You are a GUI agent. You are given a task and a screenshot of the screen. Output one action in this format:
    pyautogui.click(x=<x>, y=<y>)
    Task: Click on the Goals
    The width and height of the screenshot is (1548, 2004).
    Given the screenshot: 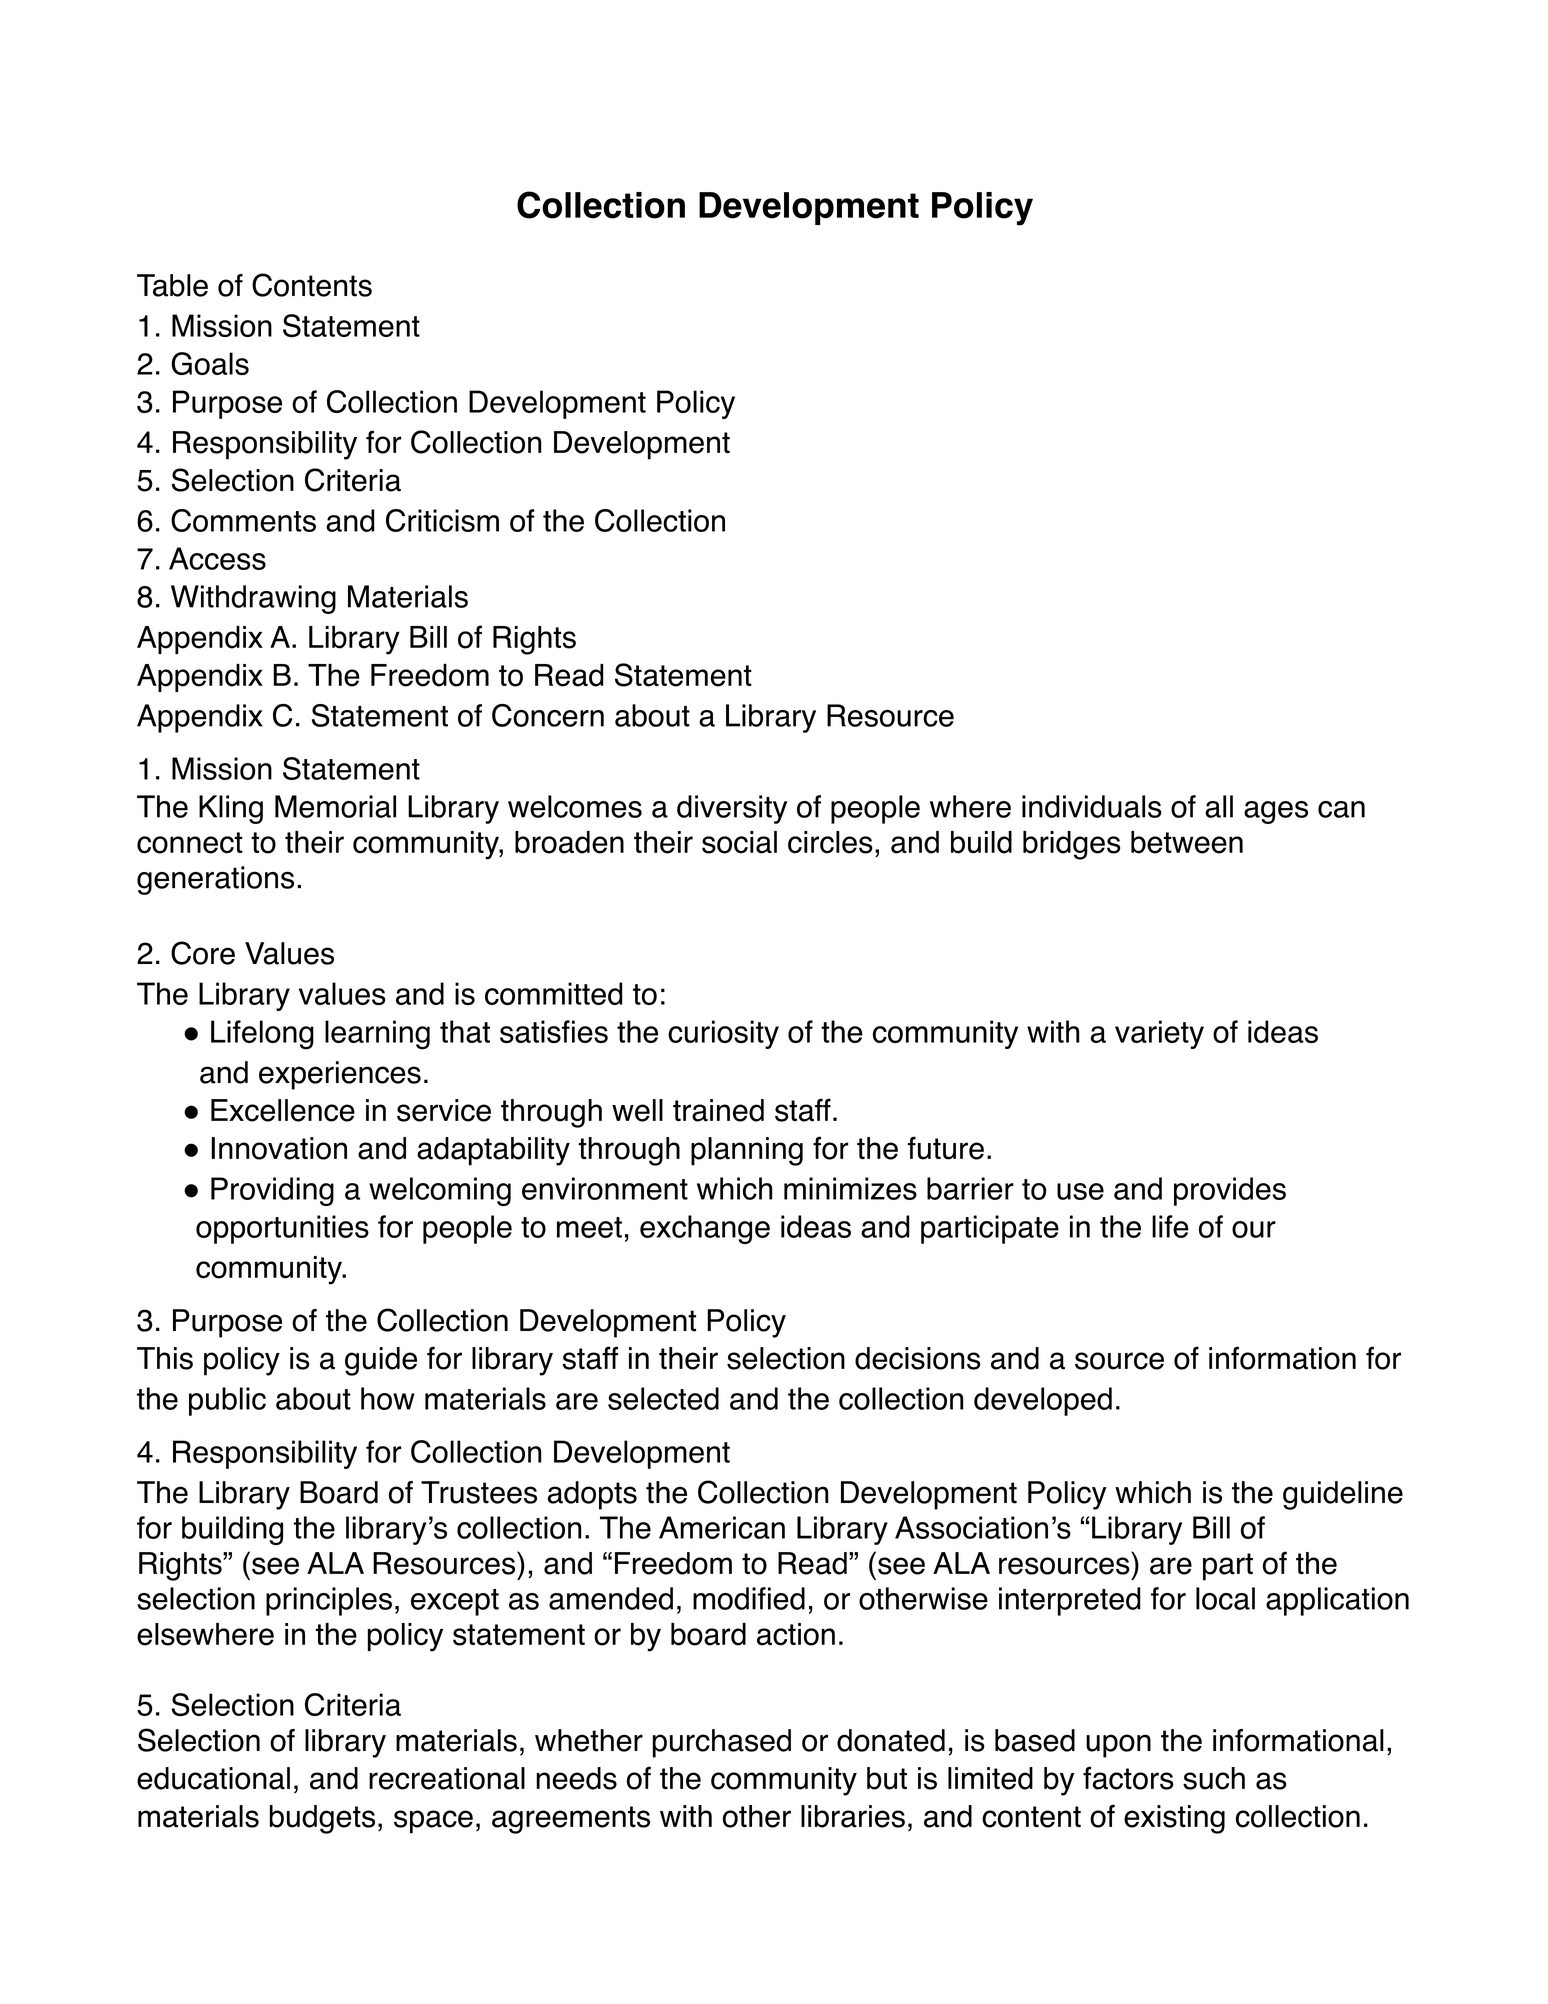 What is the action you would take?
    pyautogui.click(x=210, y=363)
